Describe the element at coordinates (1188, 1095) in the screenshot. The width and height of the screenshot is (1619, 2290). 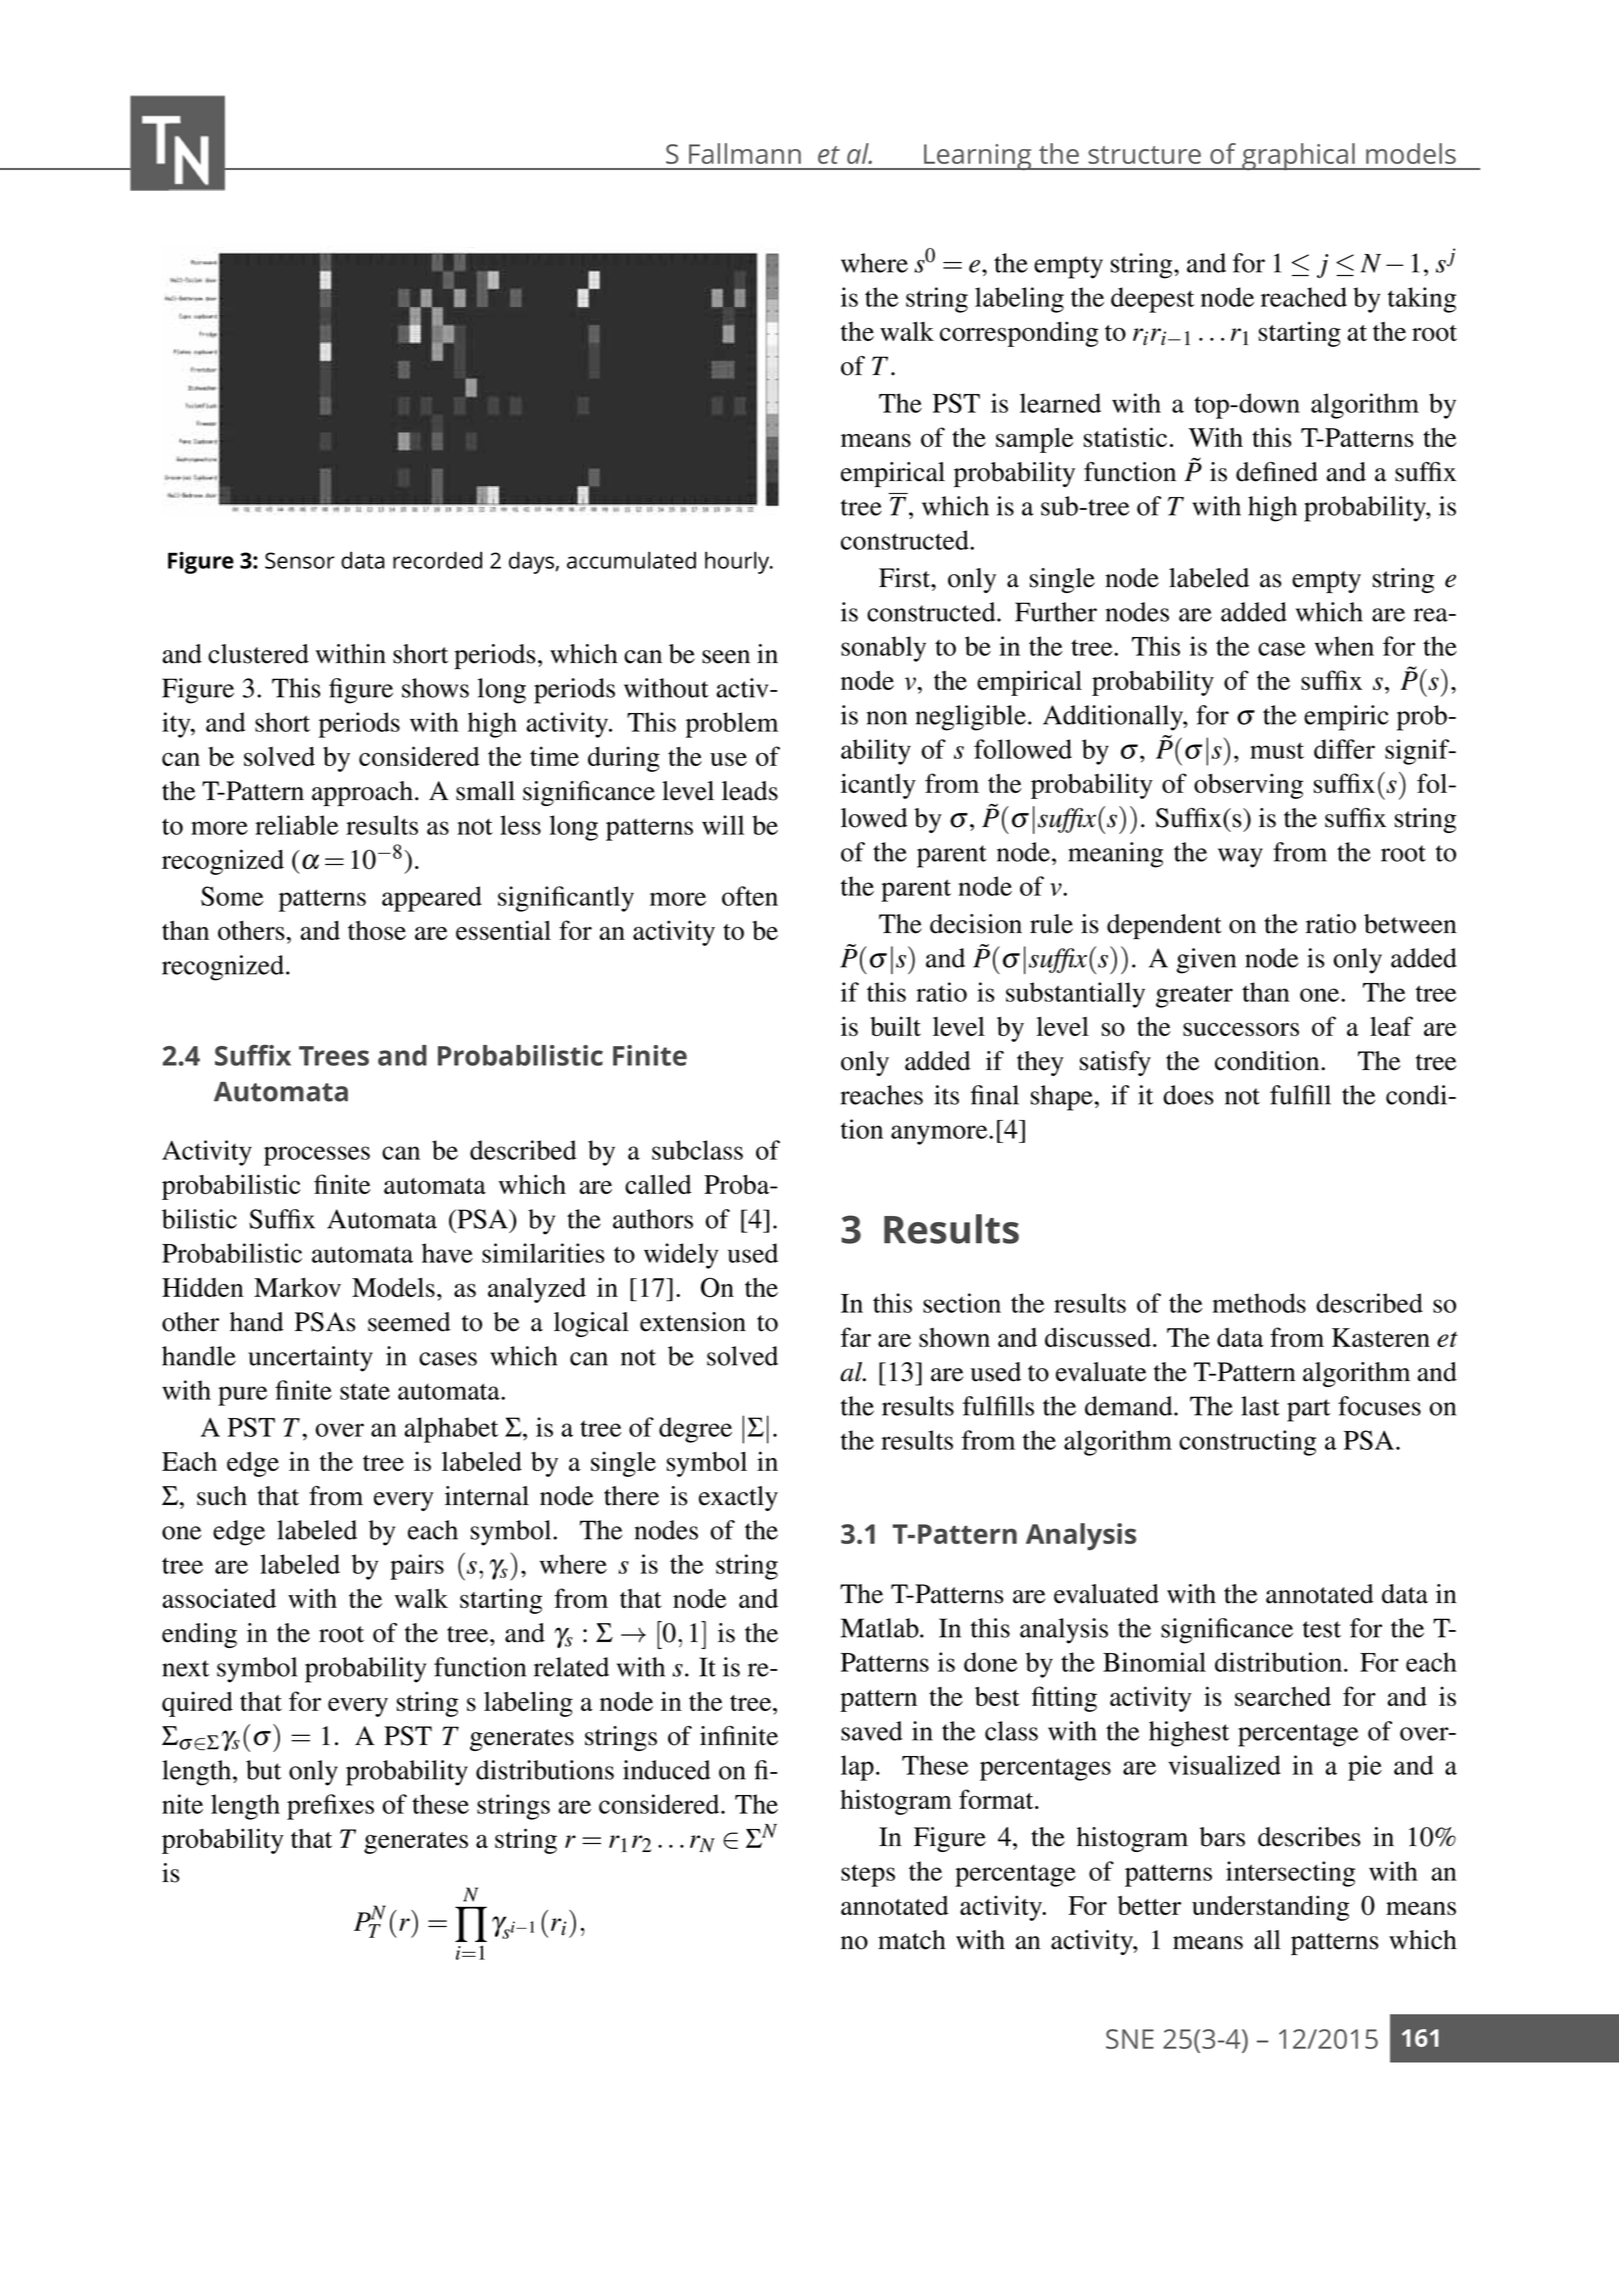
I see `does` at that location.
